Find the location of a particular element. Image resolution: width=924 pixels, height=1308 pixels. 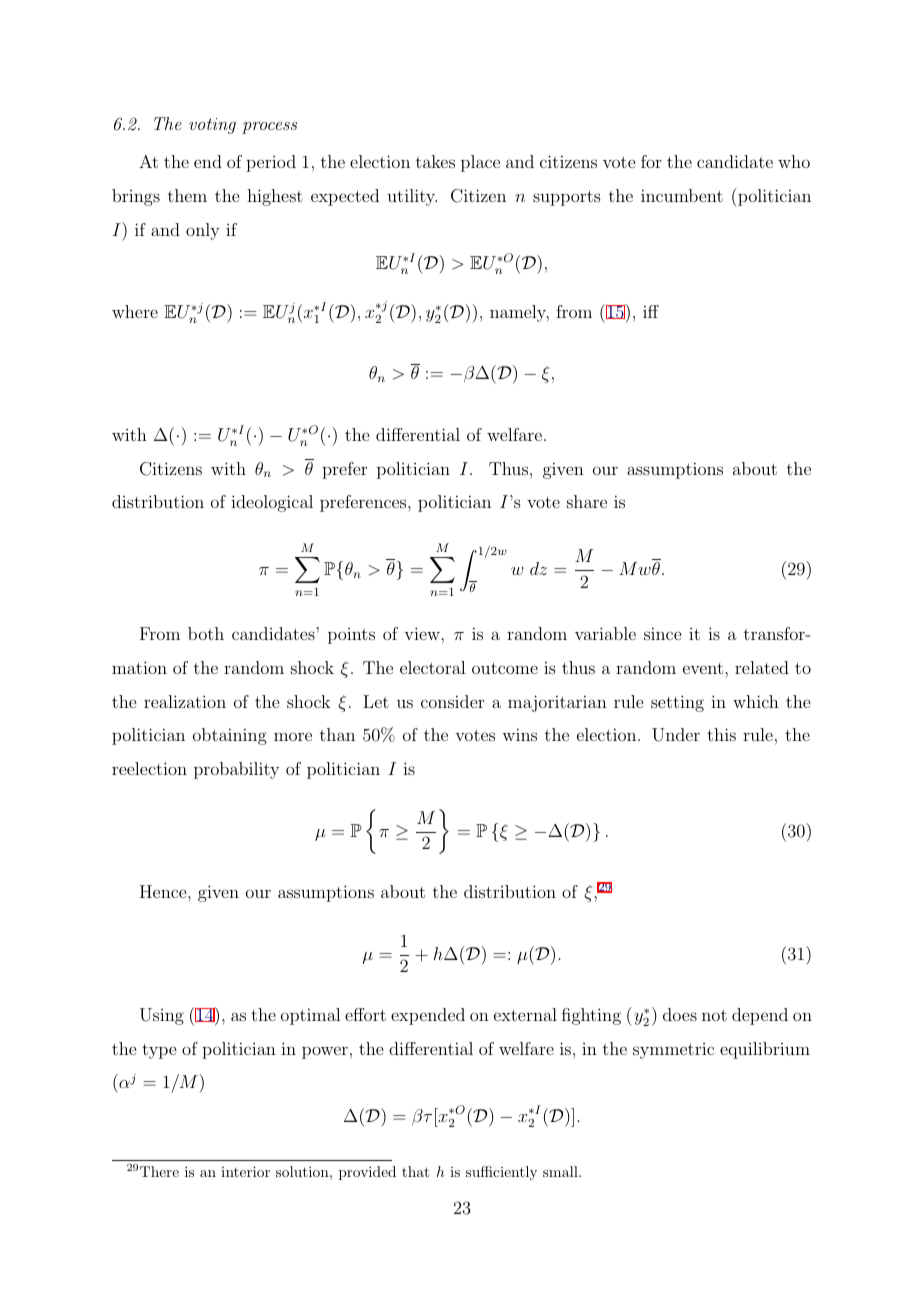

sufficiently is located at coordinates (501, 1173).
